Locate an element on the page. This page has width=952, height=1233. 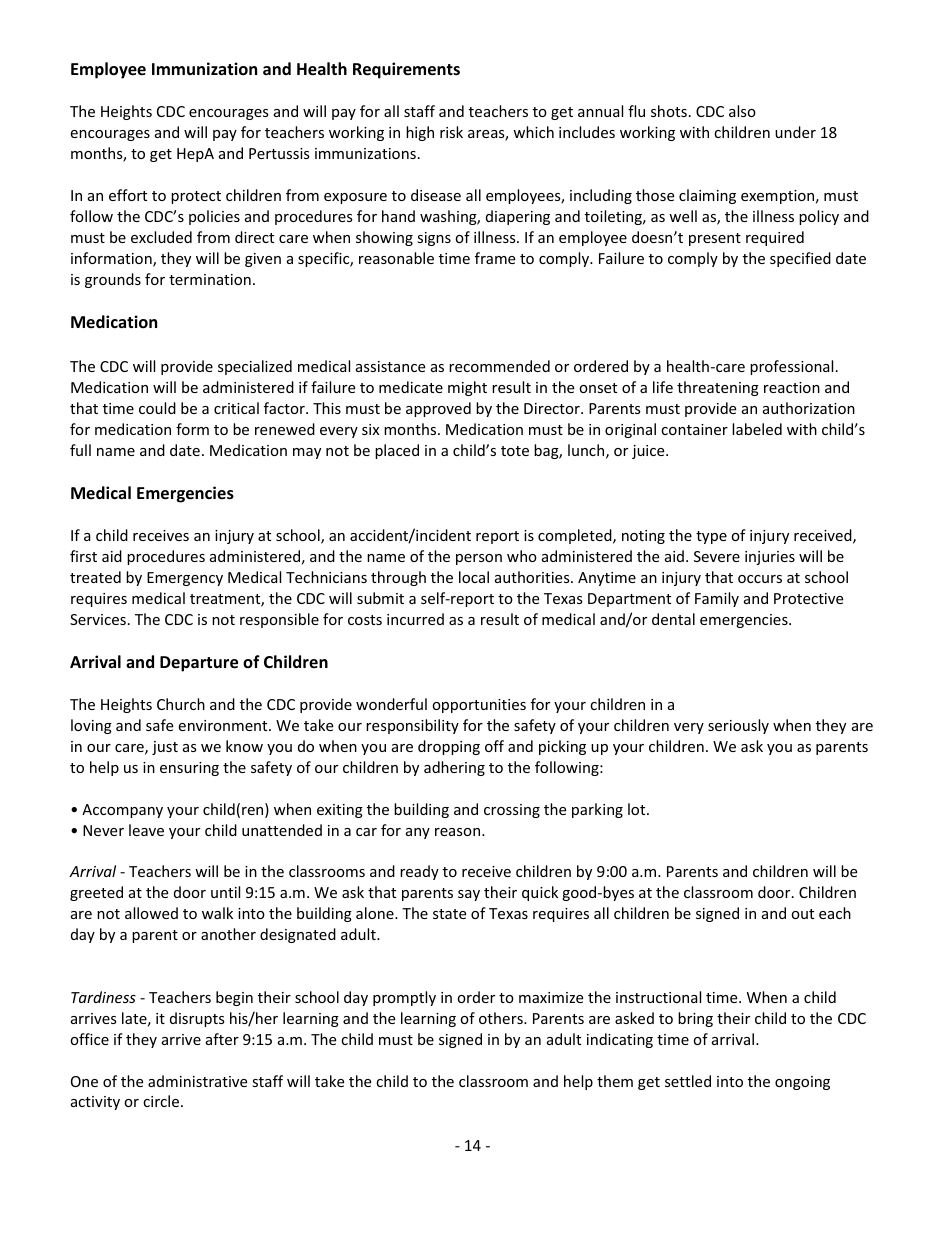
risk is located at coordinates (451, 132).
